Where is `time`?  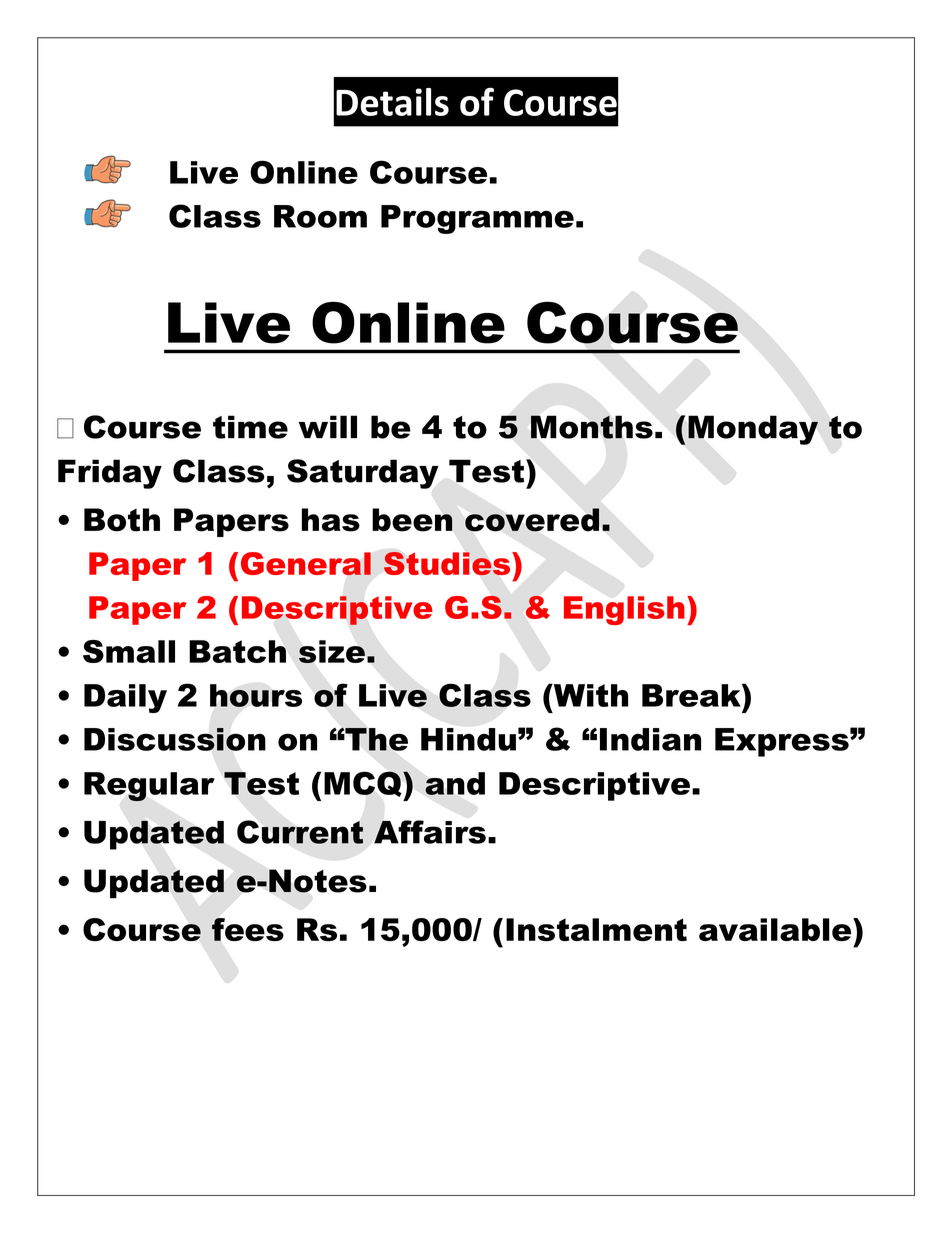
time is located at coordinates (250, 427).
